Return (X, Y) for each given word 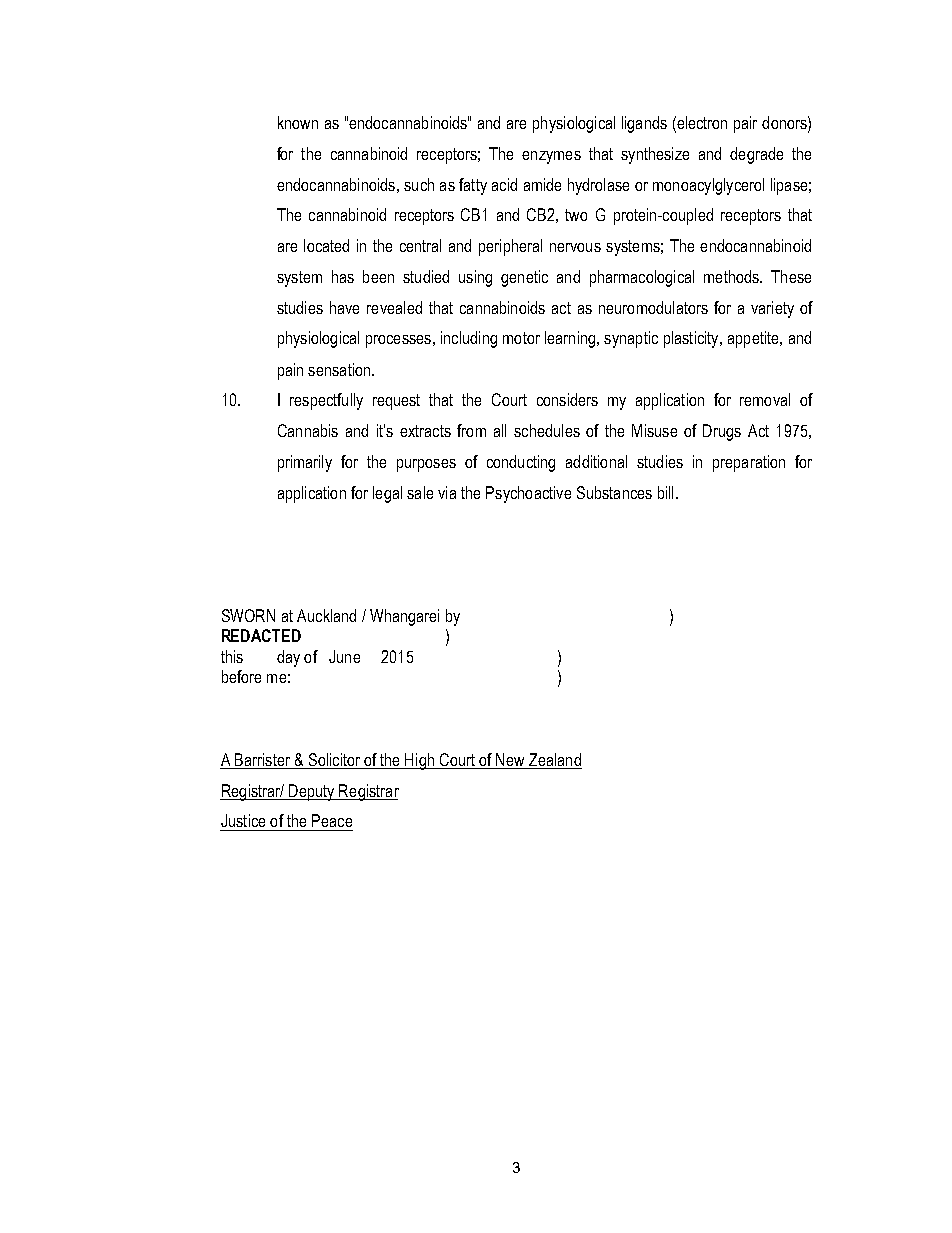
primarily (305, 463)
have (344, 307)
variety (772, 309)
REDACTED (261, 635)
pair (745, 124)
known (298, 122)
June (344, 656)
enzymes (551, 157)
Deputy (312, 792)
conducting (521, 463)
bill (665, 492)
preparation (749, 463)
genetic (524, 278)
